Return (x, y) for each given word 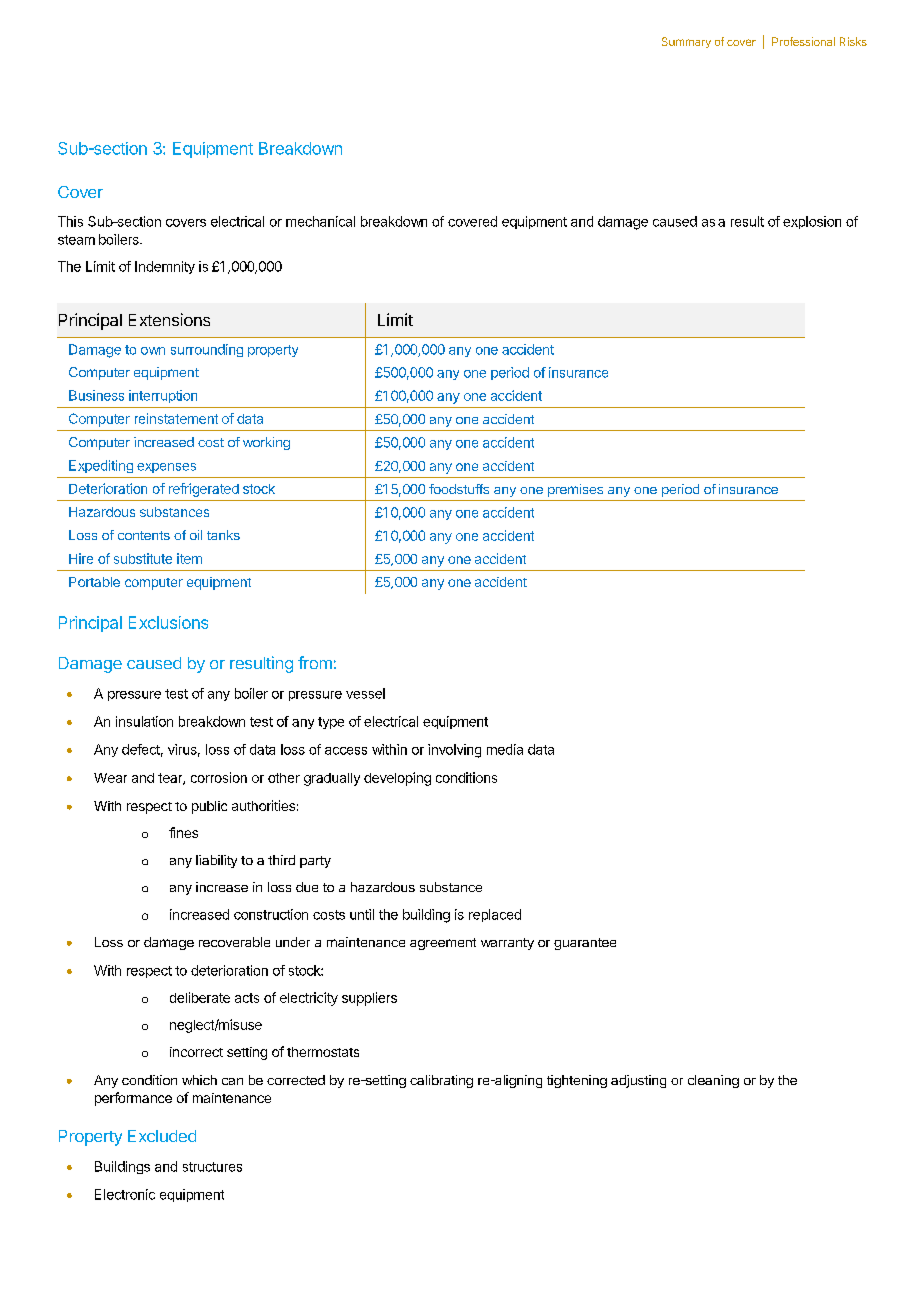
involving (454, 751)
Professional (803, 41)
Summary (686, 42)
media (505, 749)
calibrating (441, 1081)
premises (575, 490)
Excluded (162, 1136)
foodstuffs (459, 489)
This (70, 221)
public (209, 807)
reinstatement (176, 418)
